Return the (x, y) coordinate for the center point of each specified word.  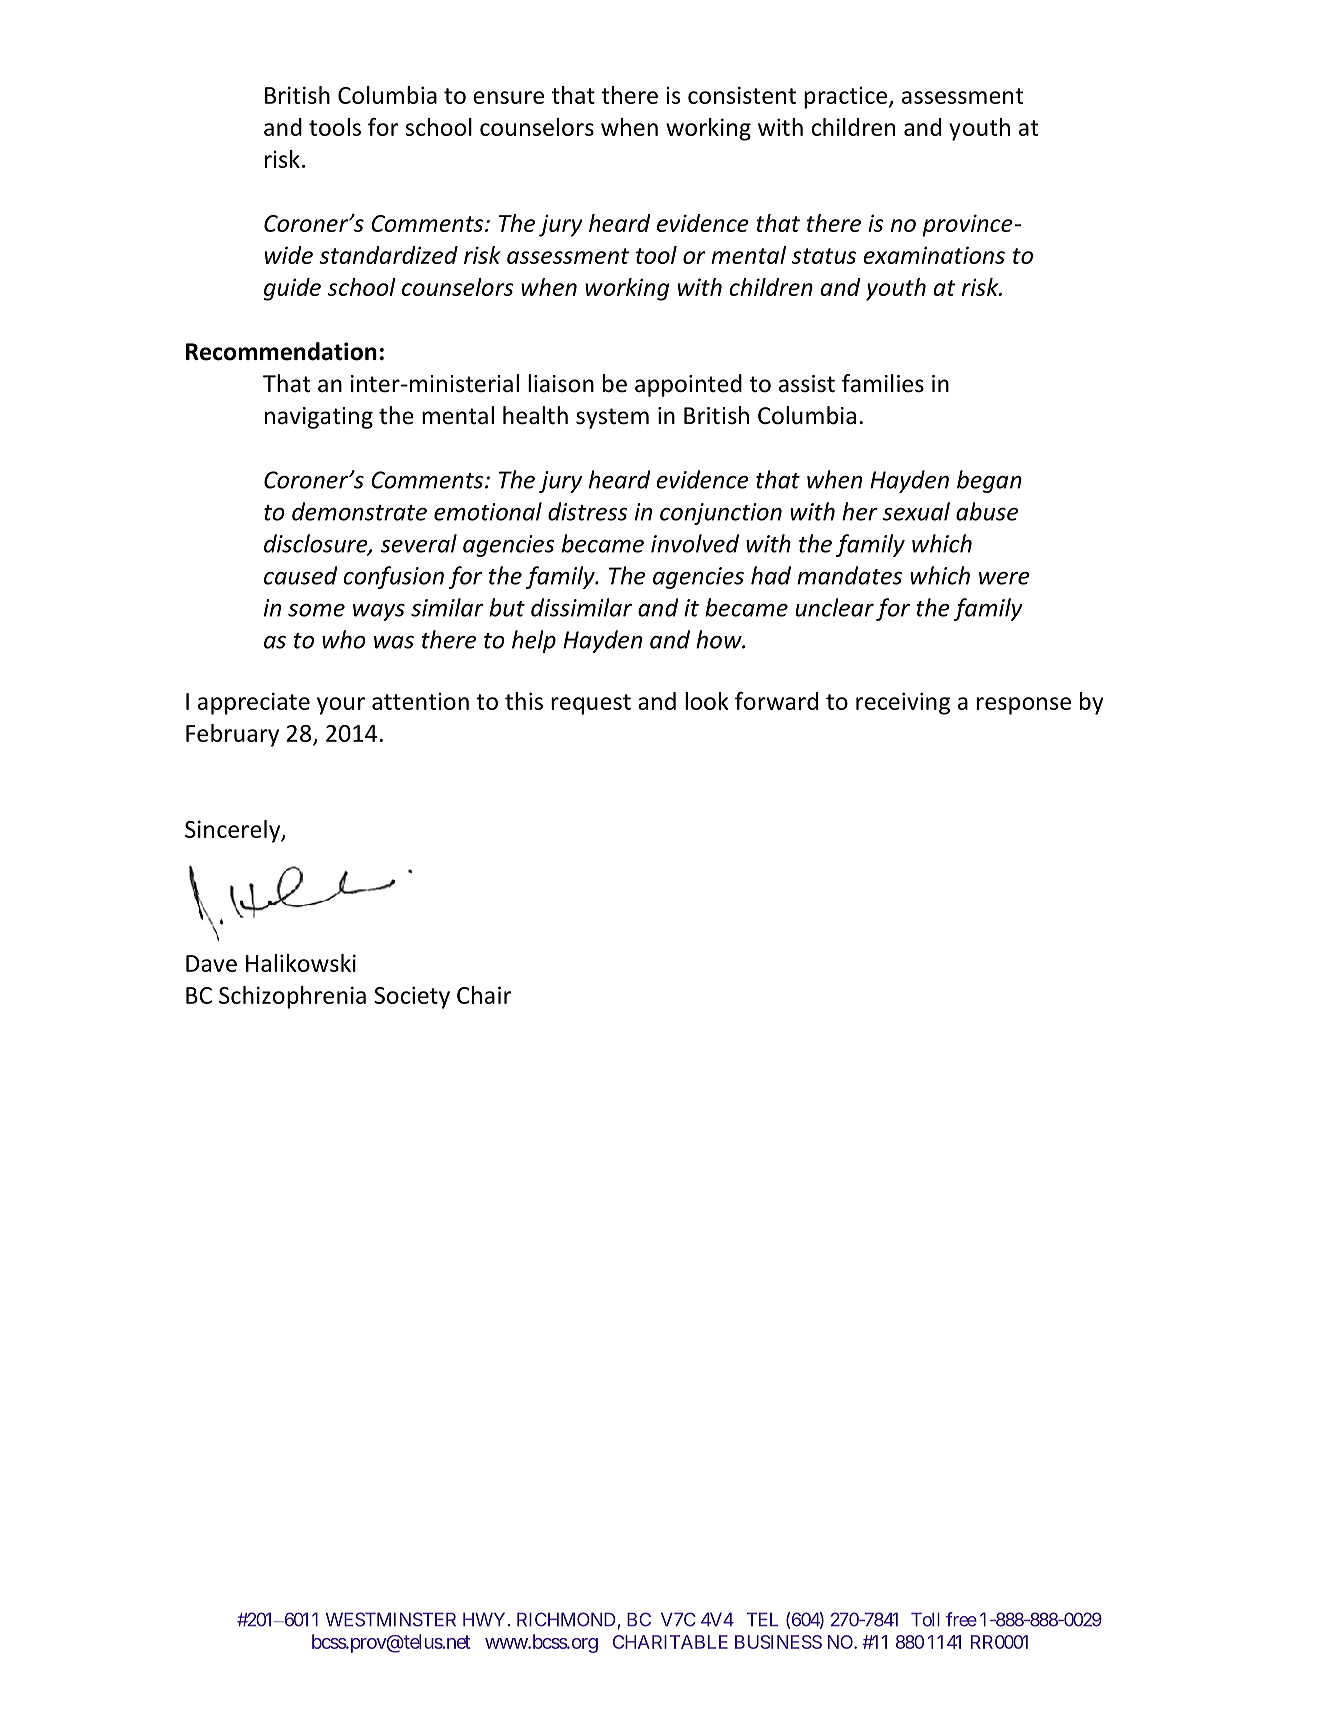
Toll (925, 1619)
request (591, 704)
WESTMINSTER (391, 1619)
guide (292, 289)
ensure (508, 97)
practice (845, 98)
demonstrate (359, 511)
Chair (484, 995)
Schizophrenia (292, 997)
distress (588, 511)
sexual (916, 511)
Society (412, 997)
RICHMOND (566, 1619)
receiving (903, 703)
